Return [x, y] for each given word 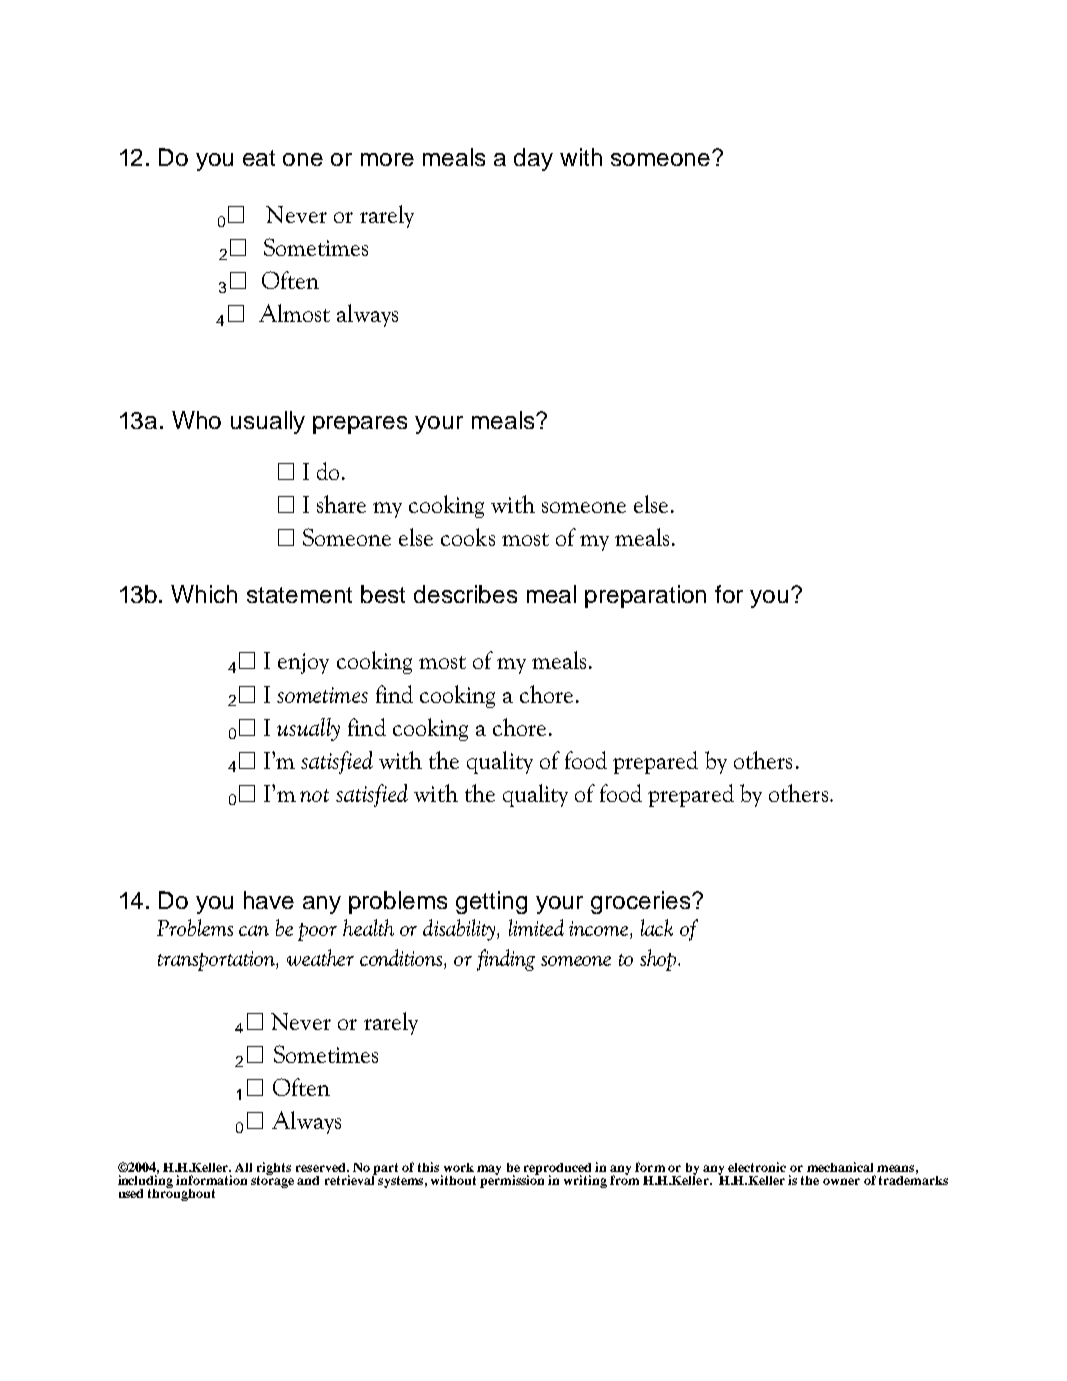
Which [204, 594]
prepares [360, 425]
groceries [642, 902]
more [387, 159]
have [269, 900]
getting [491, 902]
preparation [645, 596]
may [489, 1170]
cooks [468, 537]
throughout [181, 1194]
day [533, 159]
